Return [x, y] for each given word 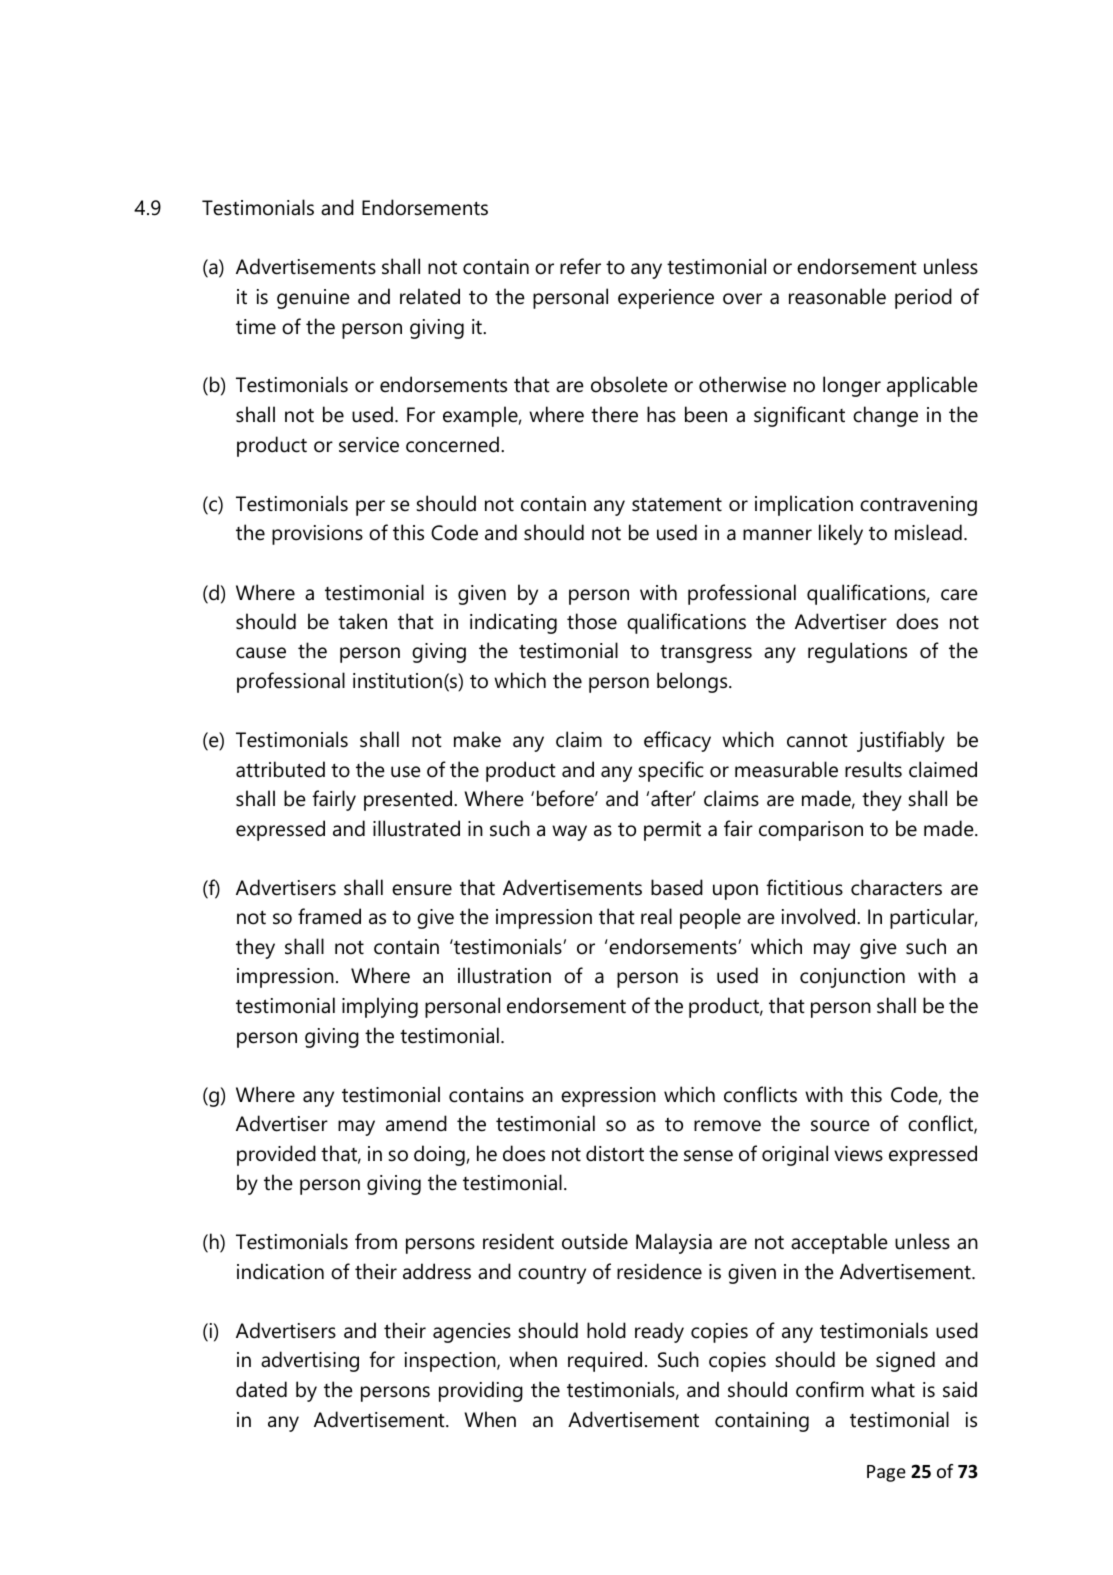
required [605, 1361]
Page [886, 1473]
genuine [313, 299]
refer [580, 266]
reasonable [837, 296]
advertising [310, 1361]
